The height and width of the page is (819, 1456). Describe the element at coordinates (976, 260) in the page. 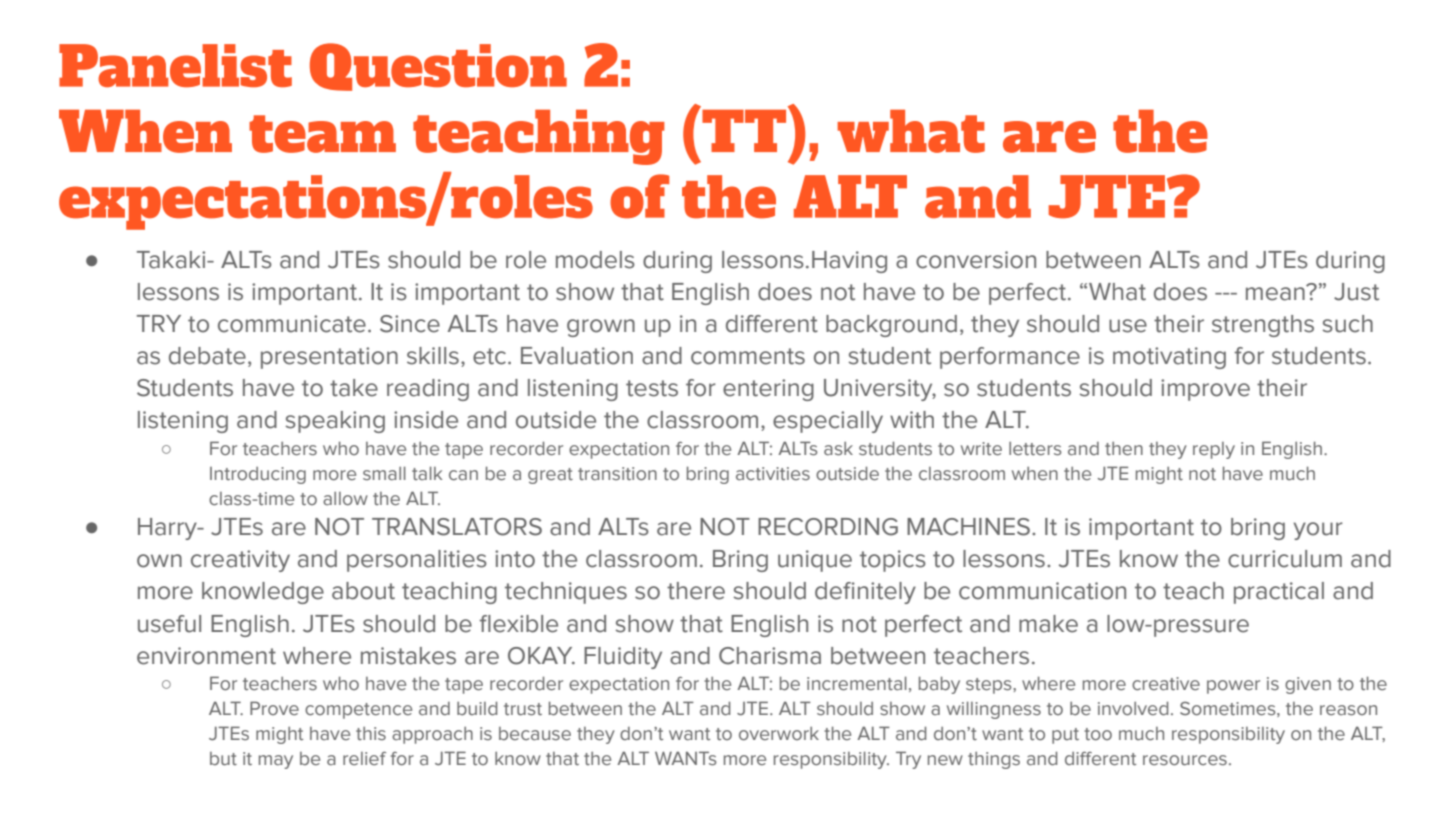

I see `conversion` at that location.
